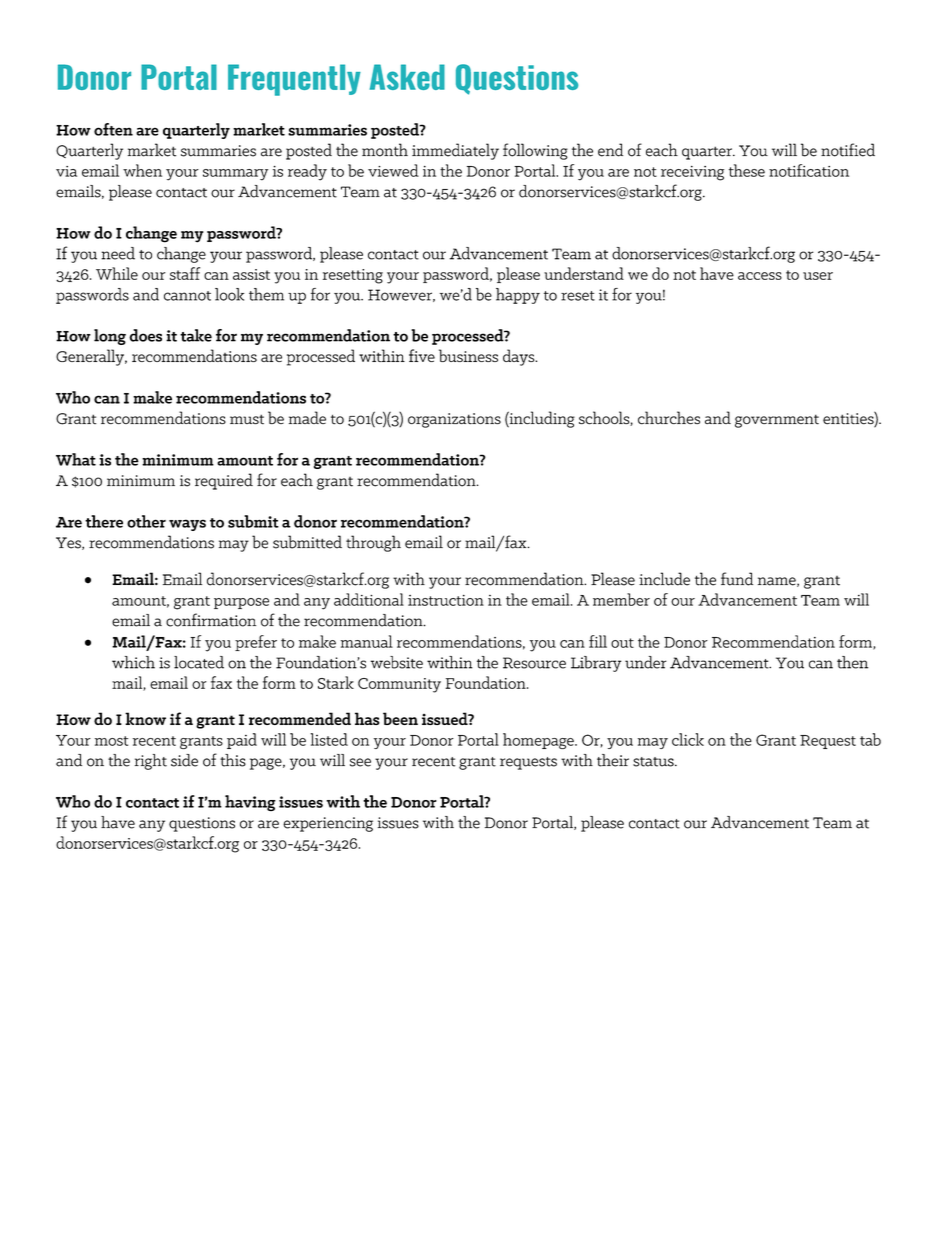  Describe the element at coordinates (777, 421) in the page. I see `government` at that location.
